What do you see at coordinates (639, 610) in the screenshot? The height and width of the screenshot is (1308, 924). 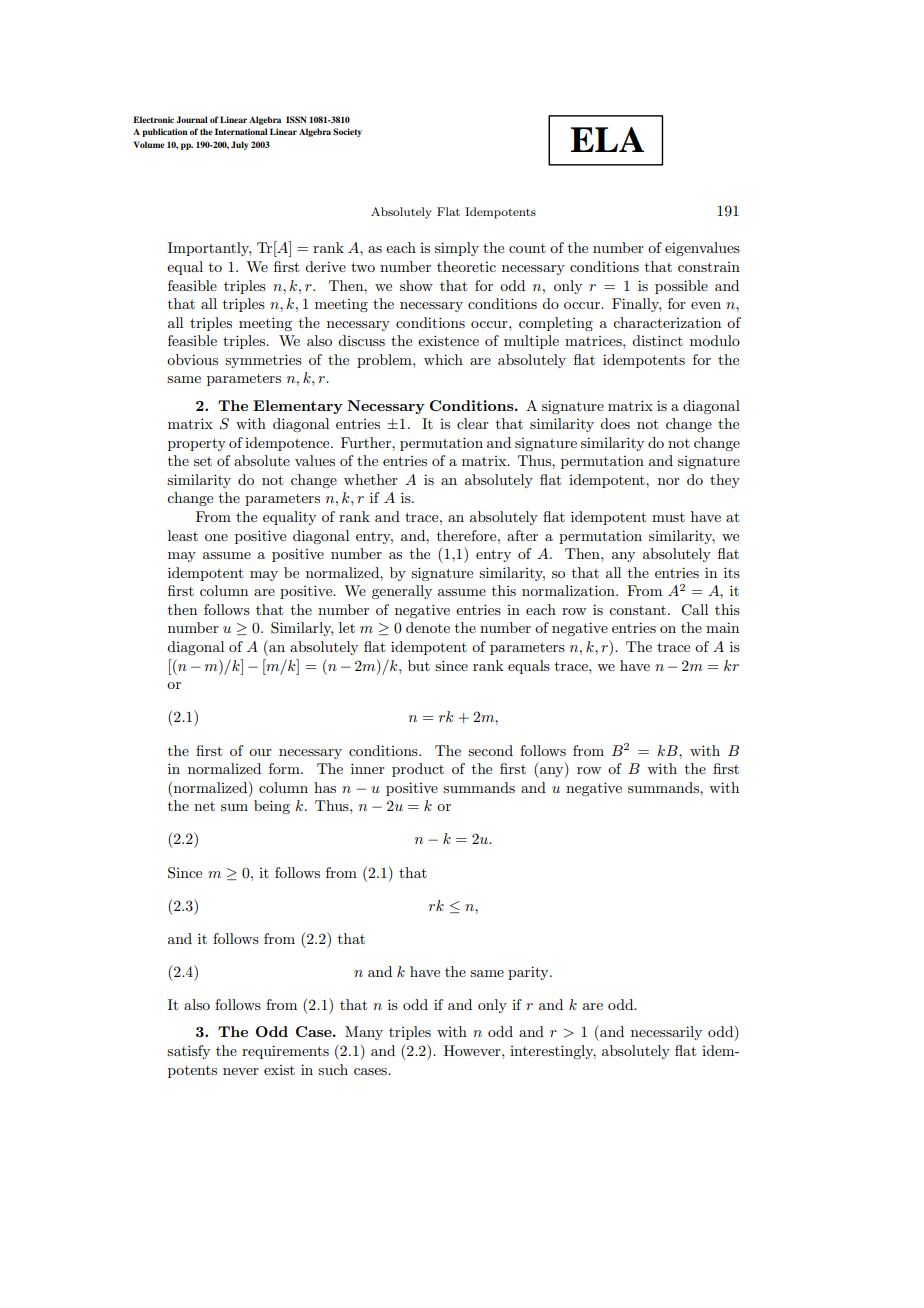 I see `constant` at bounding box center [639, 610].
